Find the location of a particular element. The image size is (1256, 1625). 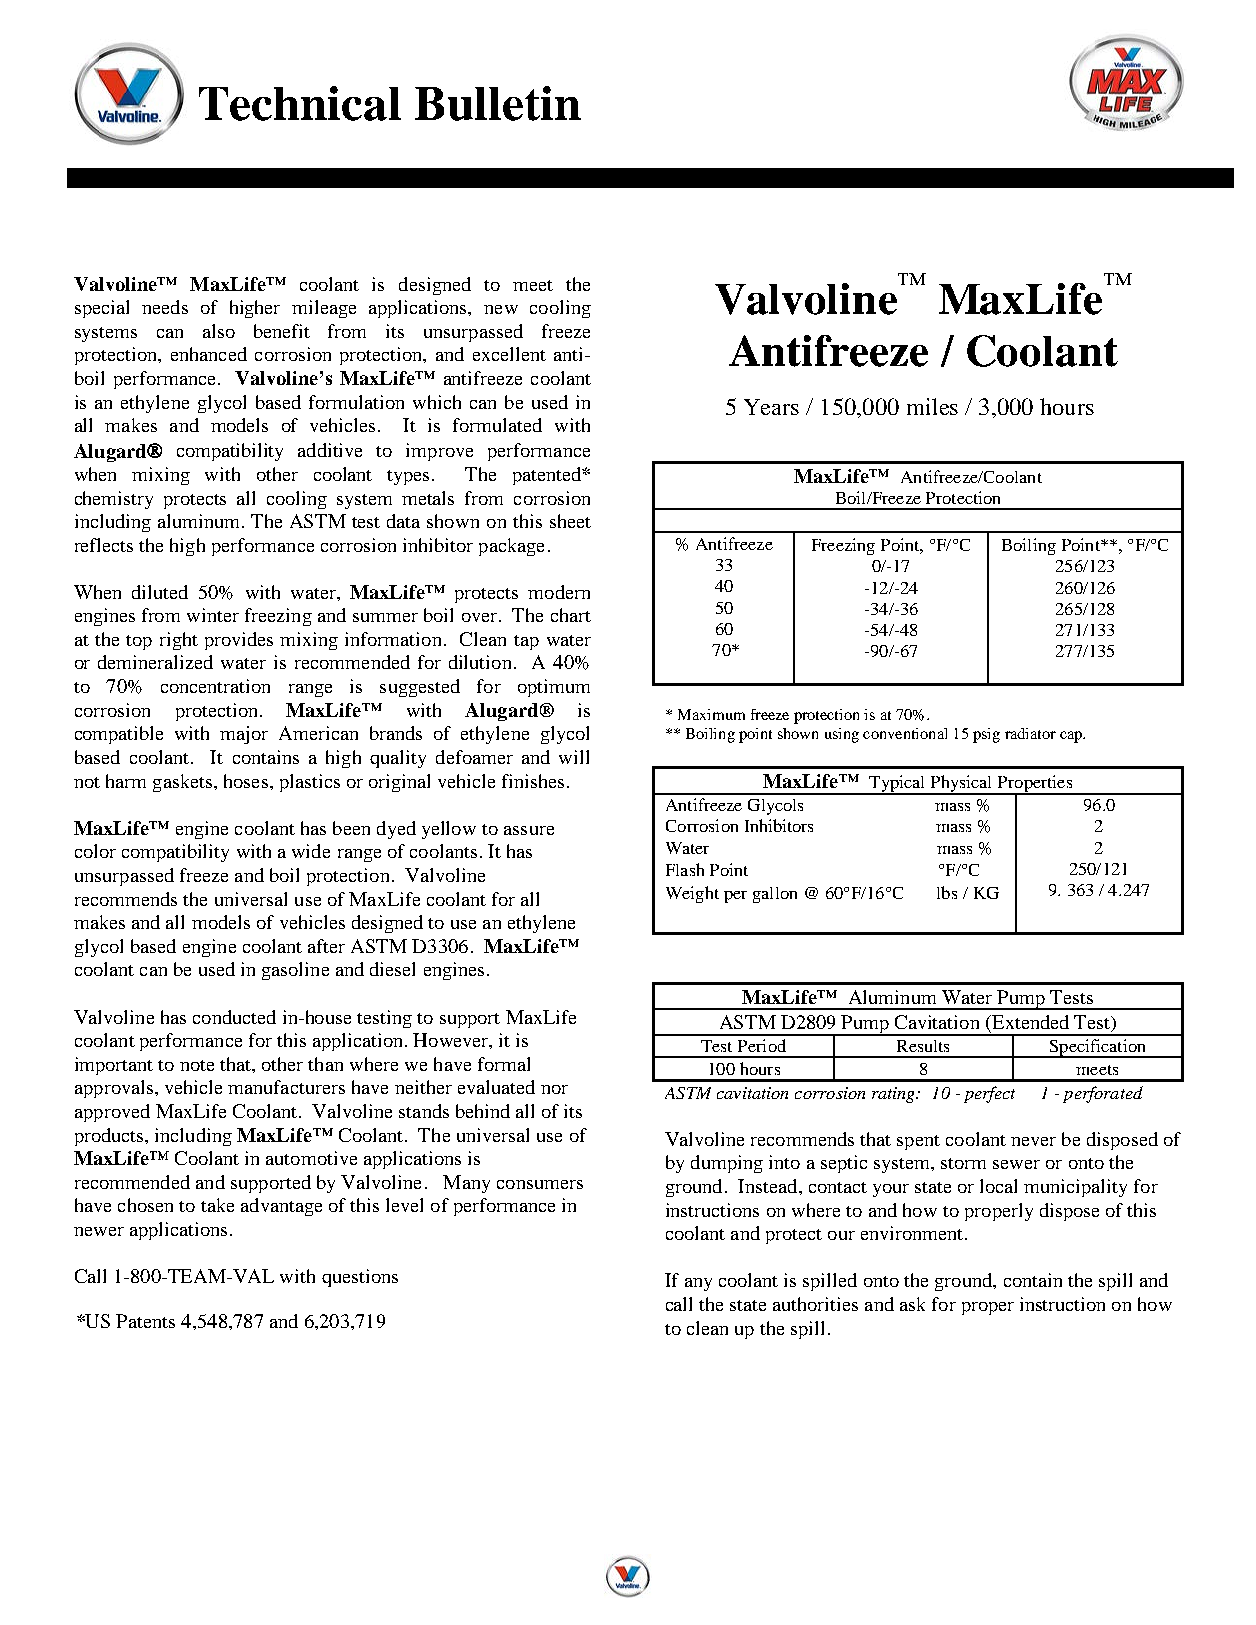

Technical is located at coordinates (300, 103).
